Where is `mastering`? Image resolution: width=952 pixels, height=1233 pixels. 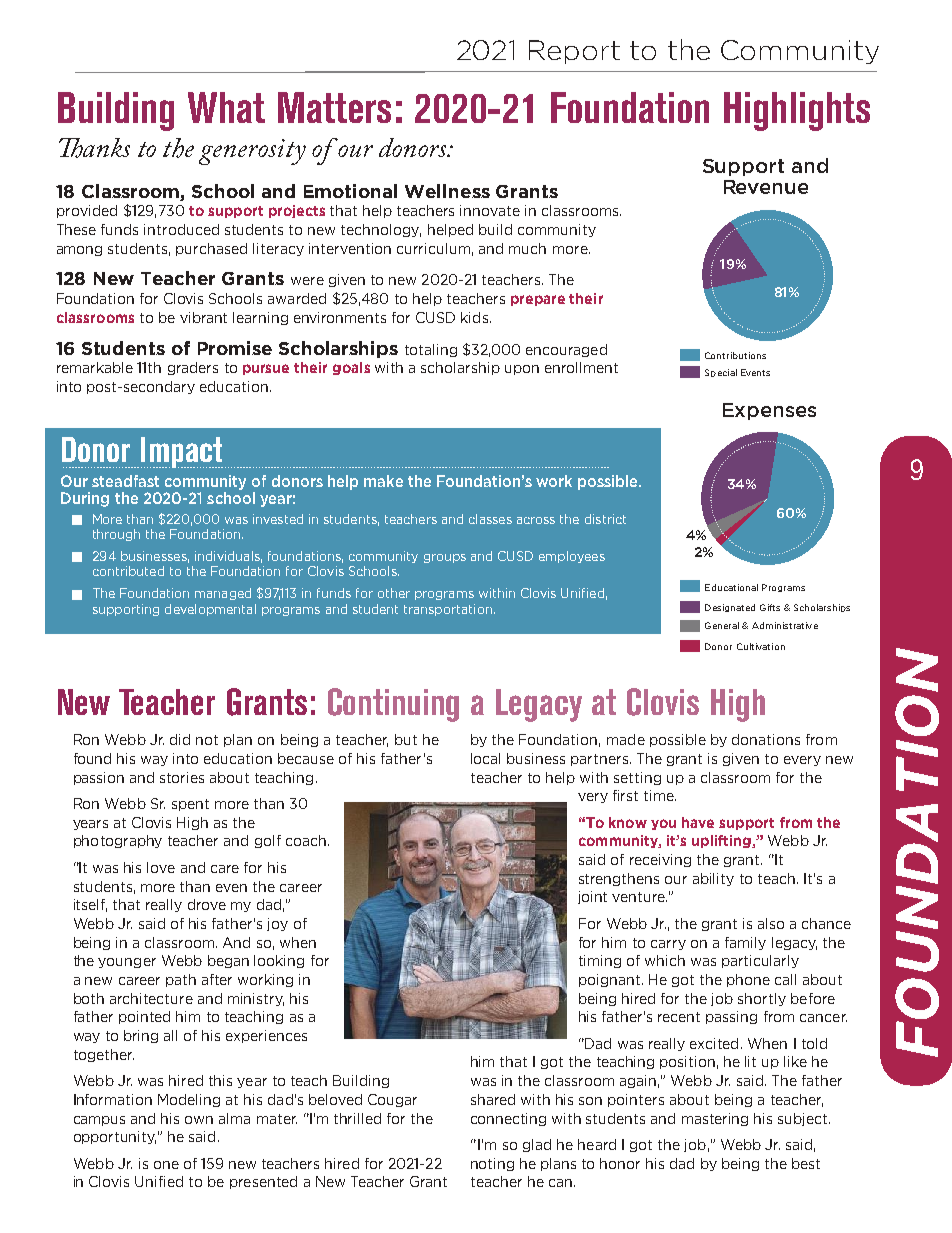 mastering is located at coordinates (715, 1119).
